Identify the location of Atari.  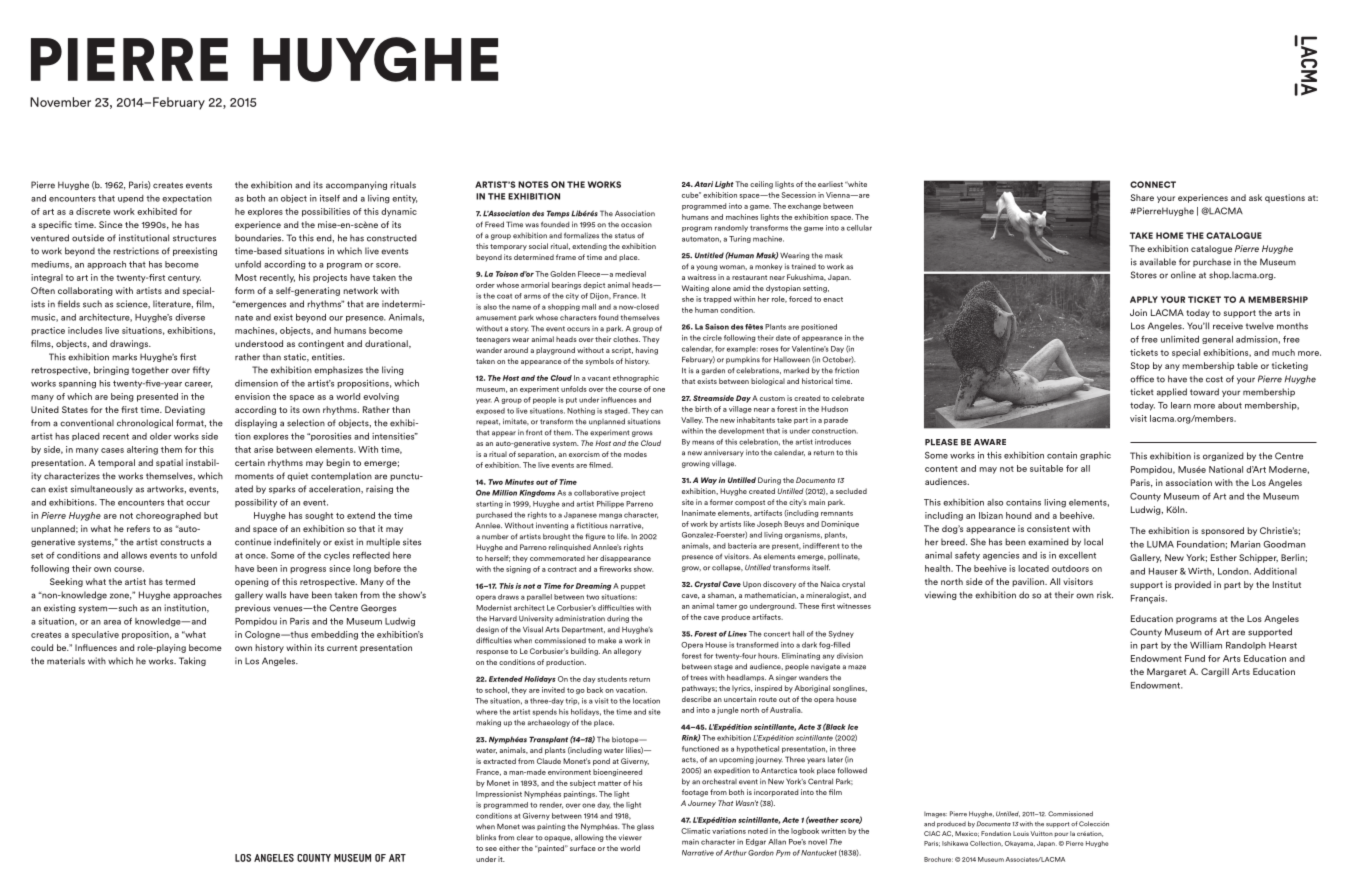
(703, 184).
